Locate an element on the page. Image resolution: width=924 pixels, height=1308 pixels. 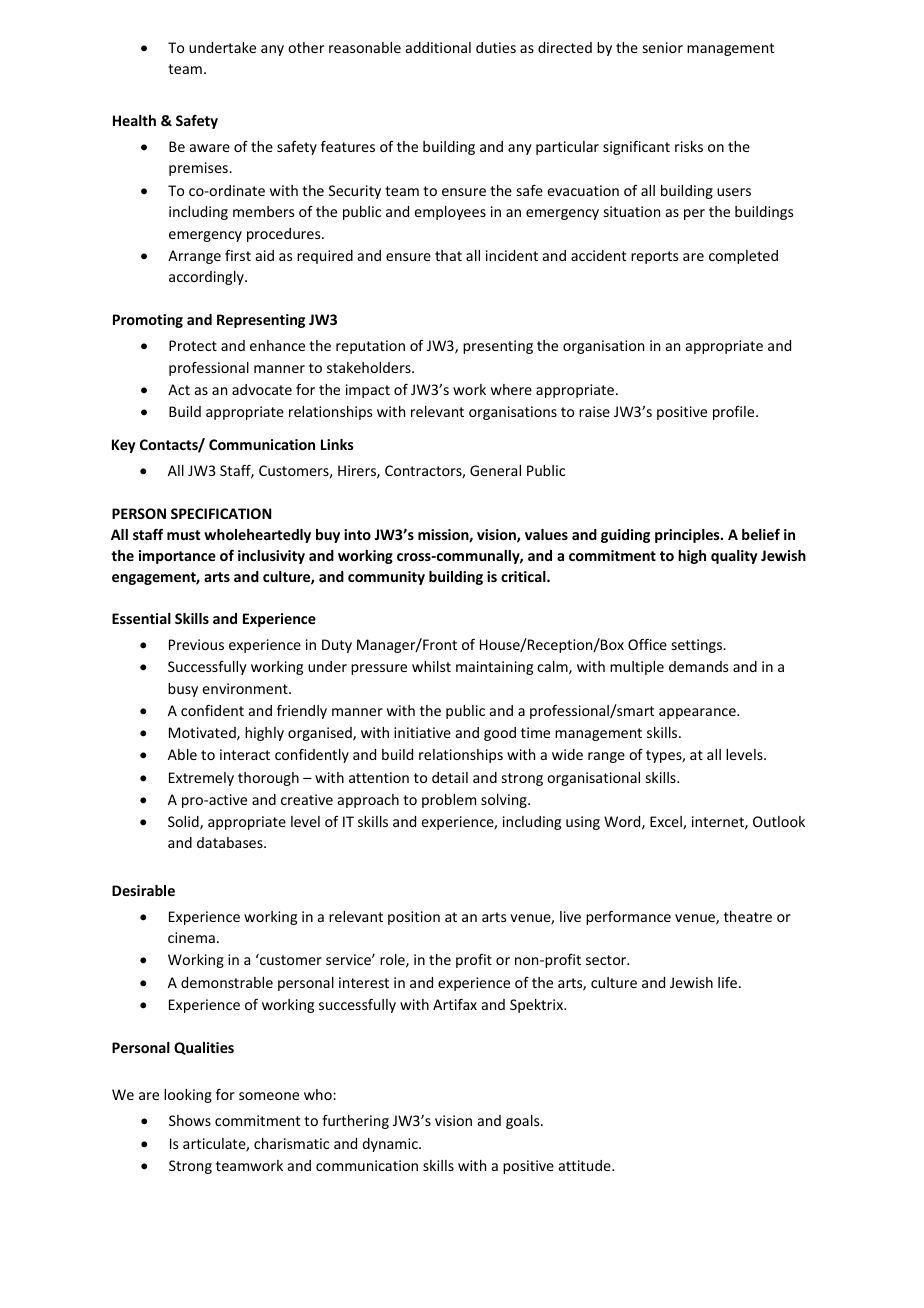
Previous is located at coordinates (196, 644).
